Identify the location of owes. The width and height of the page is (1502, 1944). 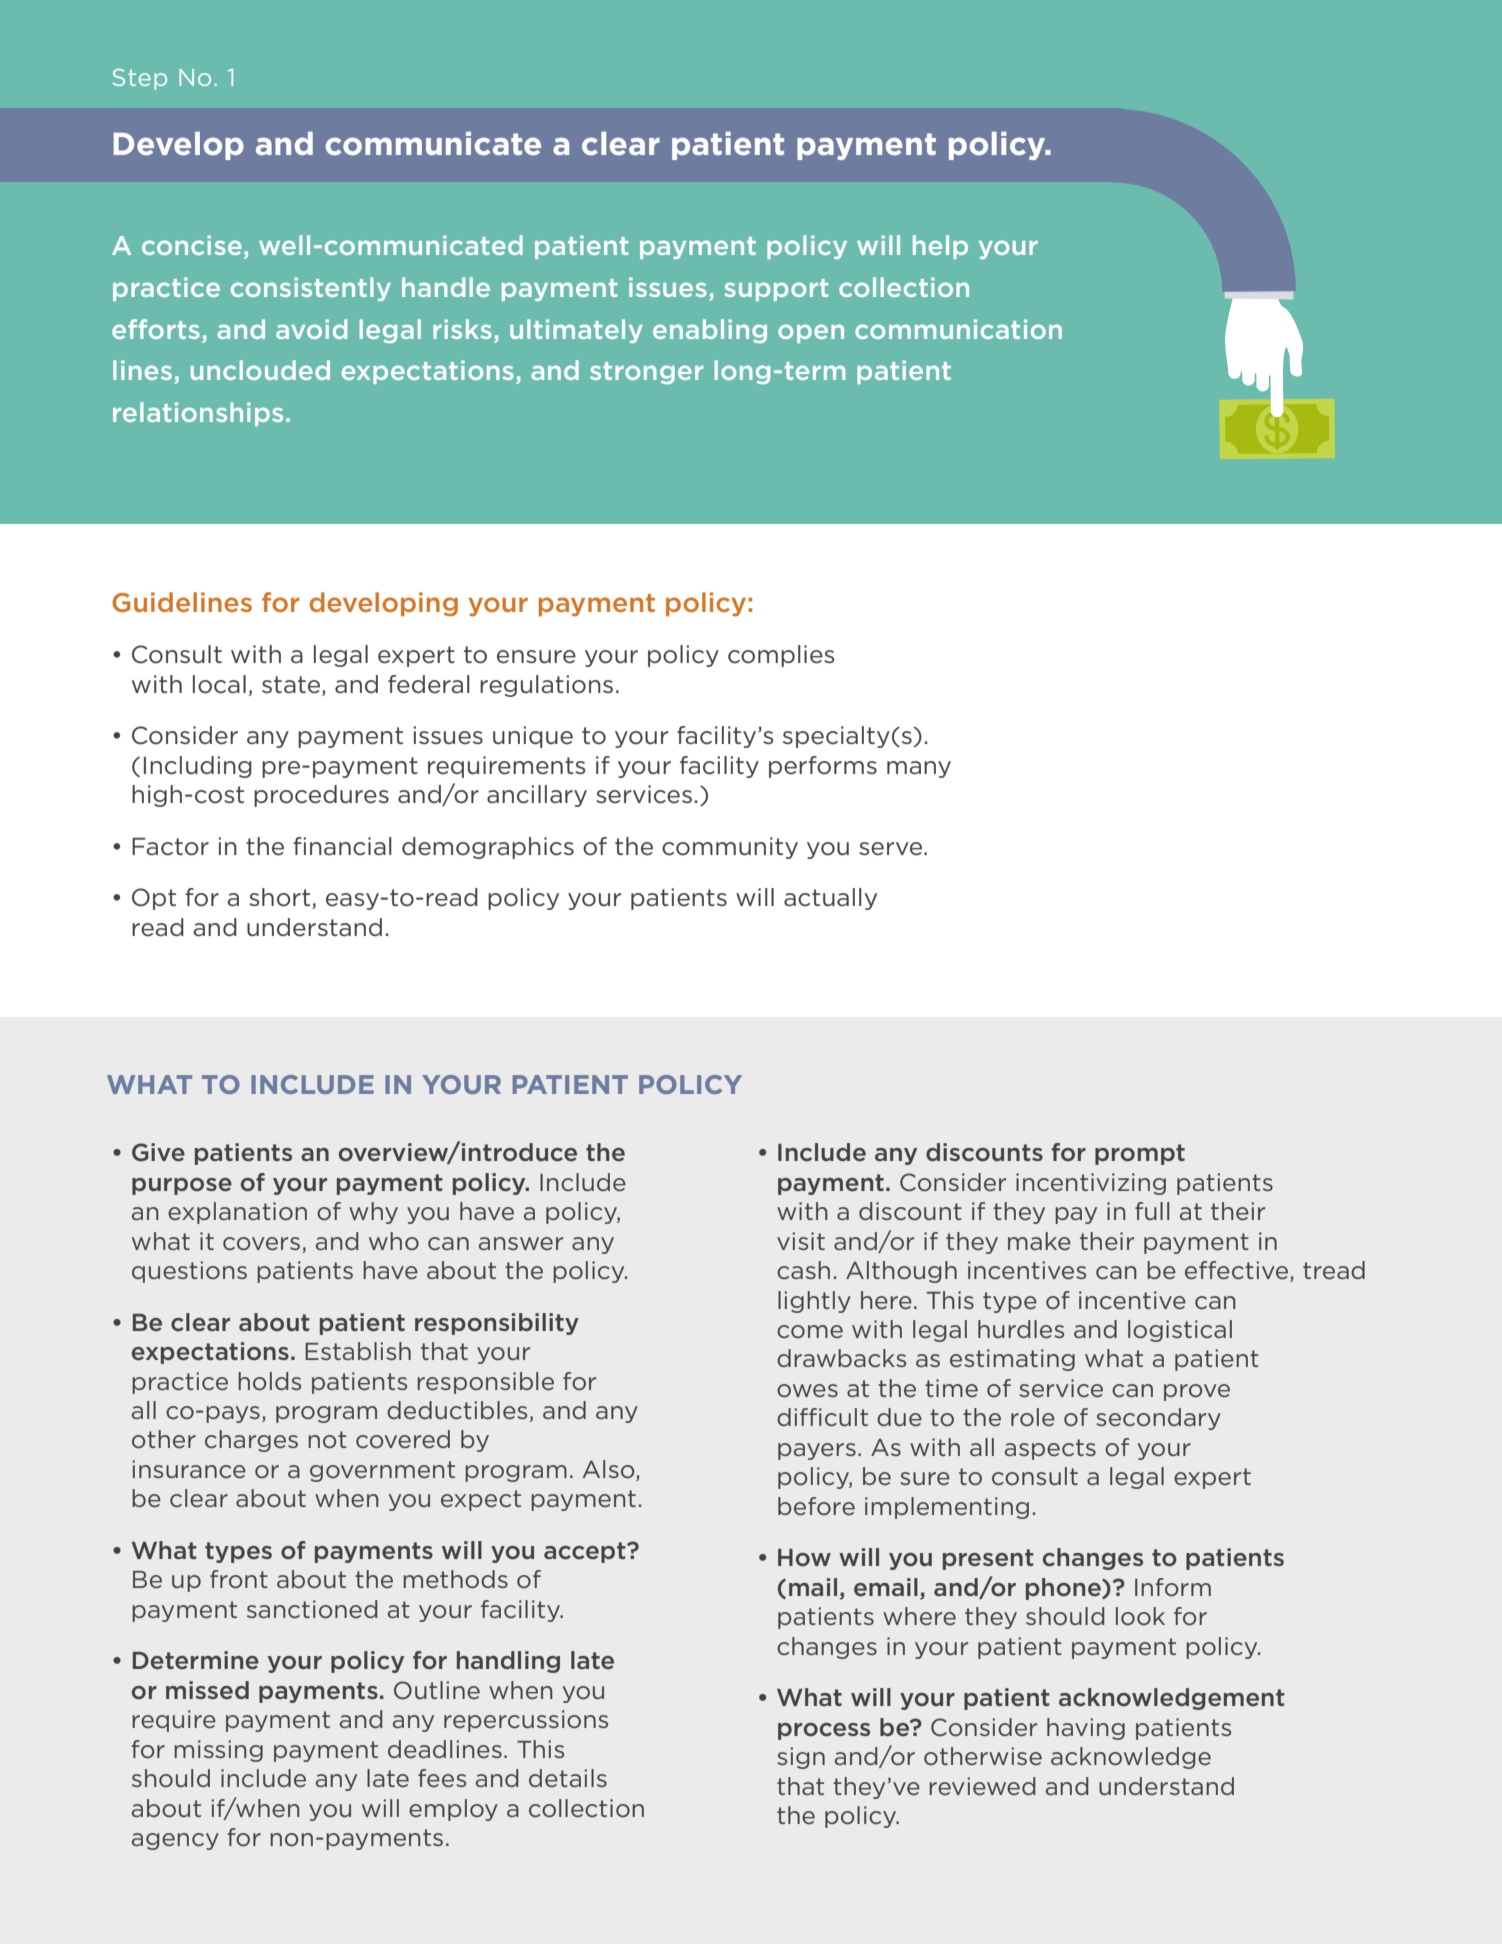
(807, 1391).
